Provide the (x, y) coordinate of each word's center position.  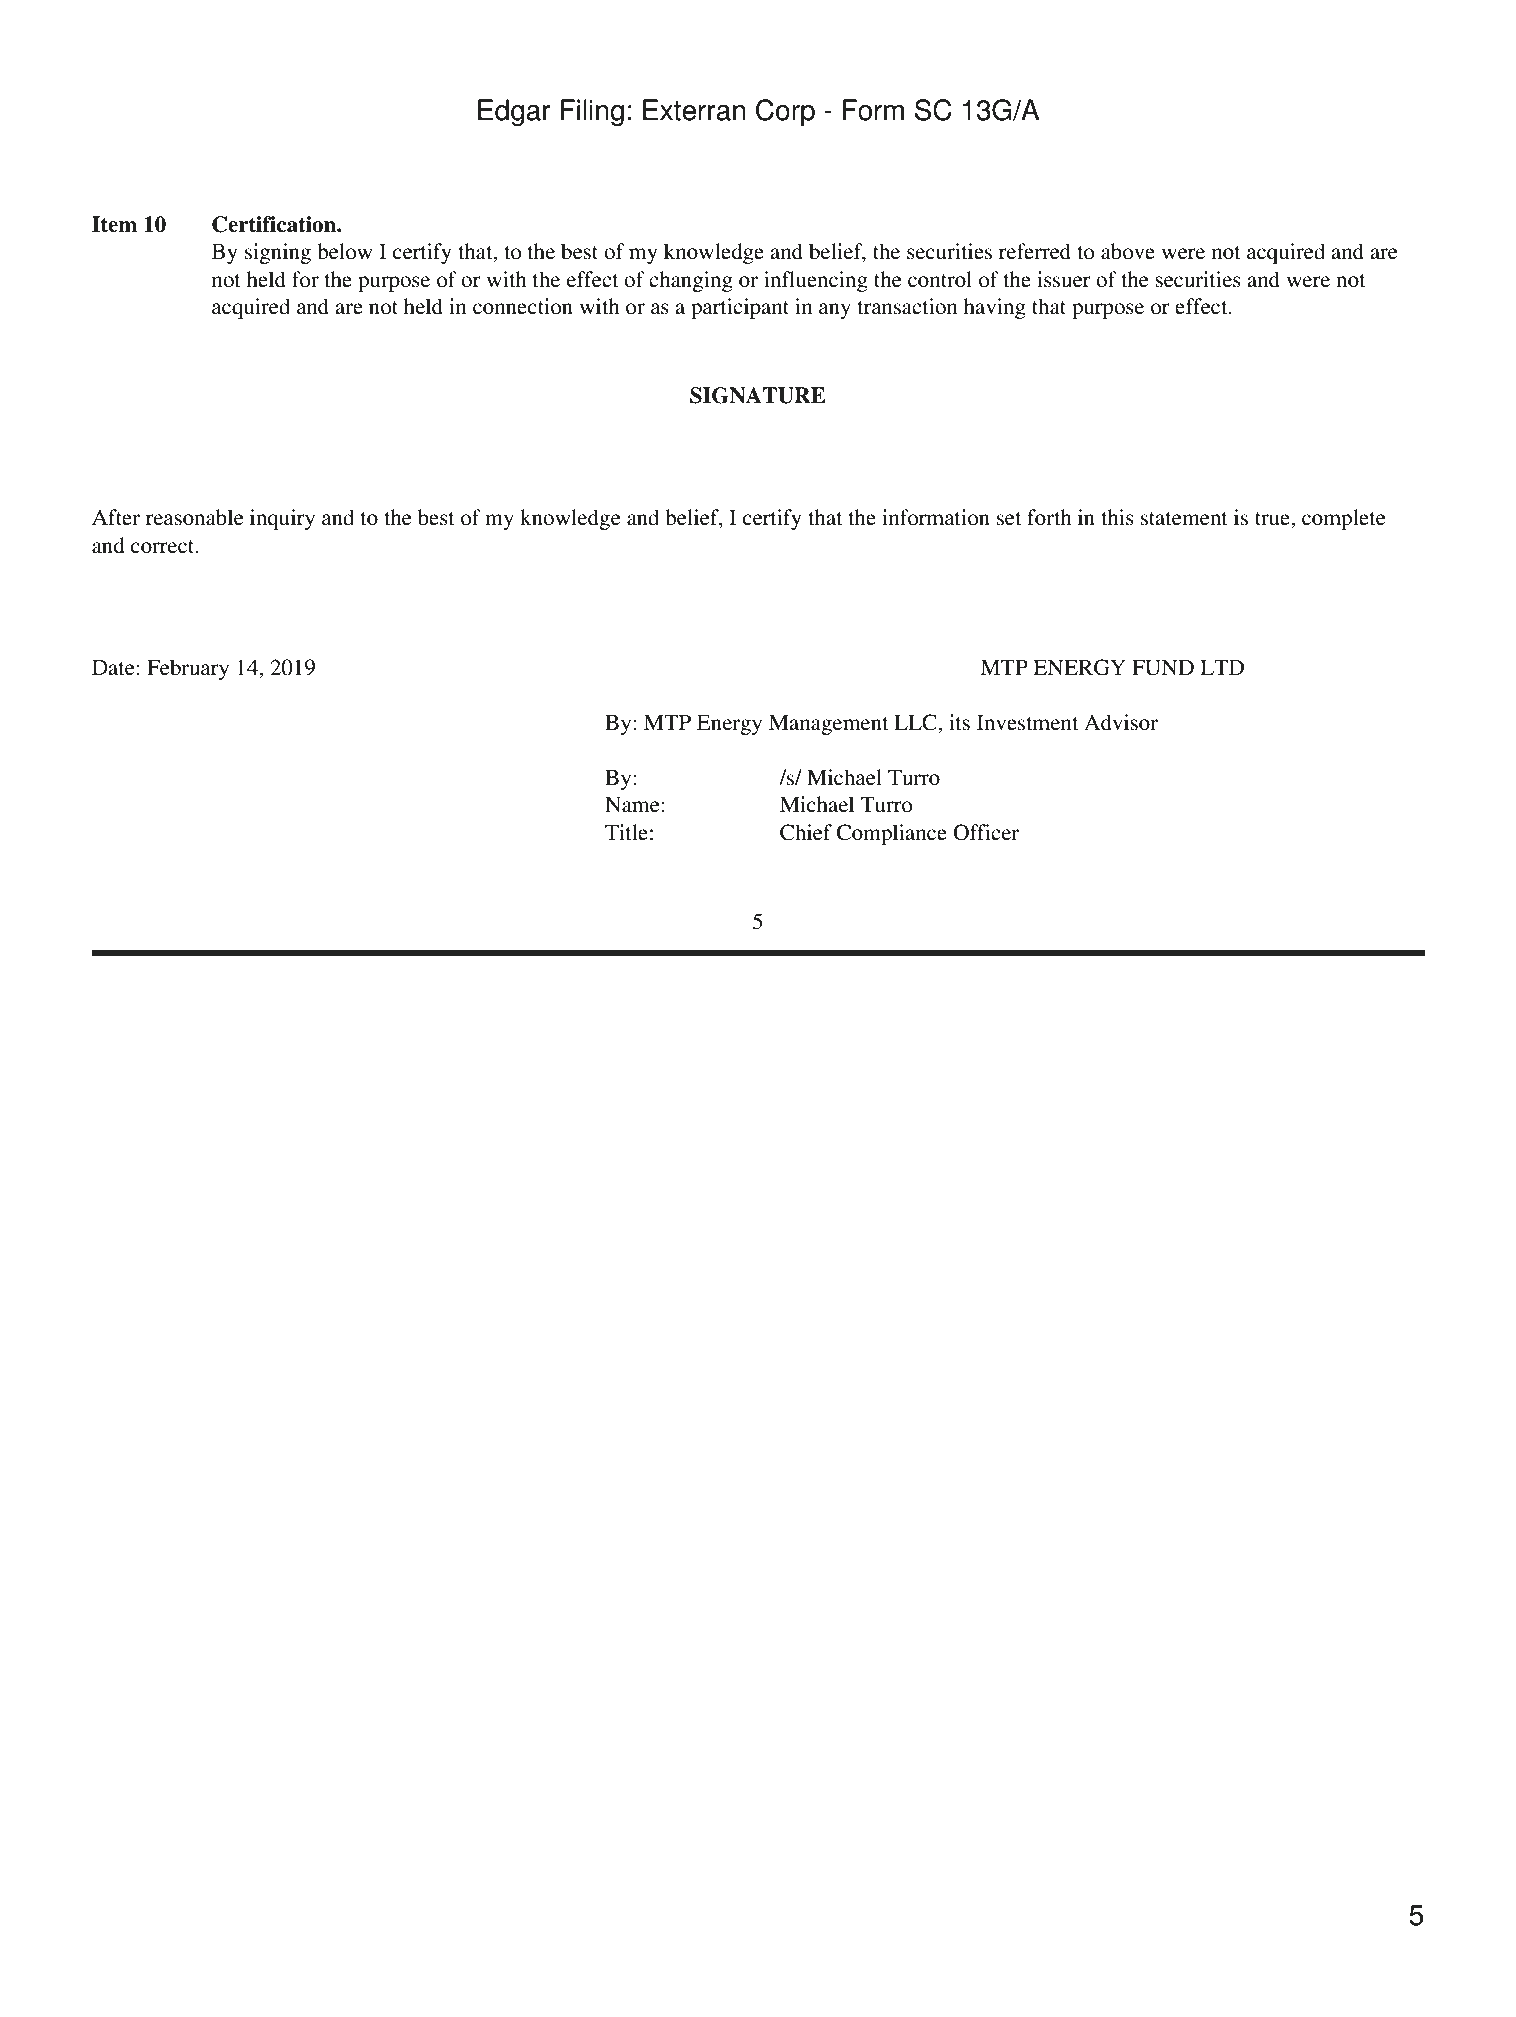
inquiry (282, 519)
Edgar (514, 112)
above (1128, 251)
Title (626, 832)
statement (1184, 519)
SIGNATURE (758, 395)
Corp (785, 112)
